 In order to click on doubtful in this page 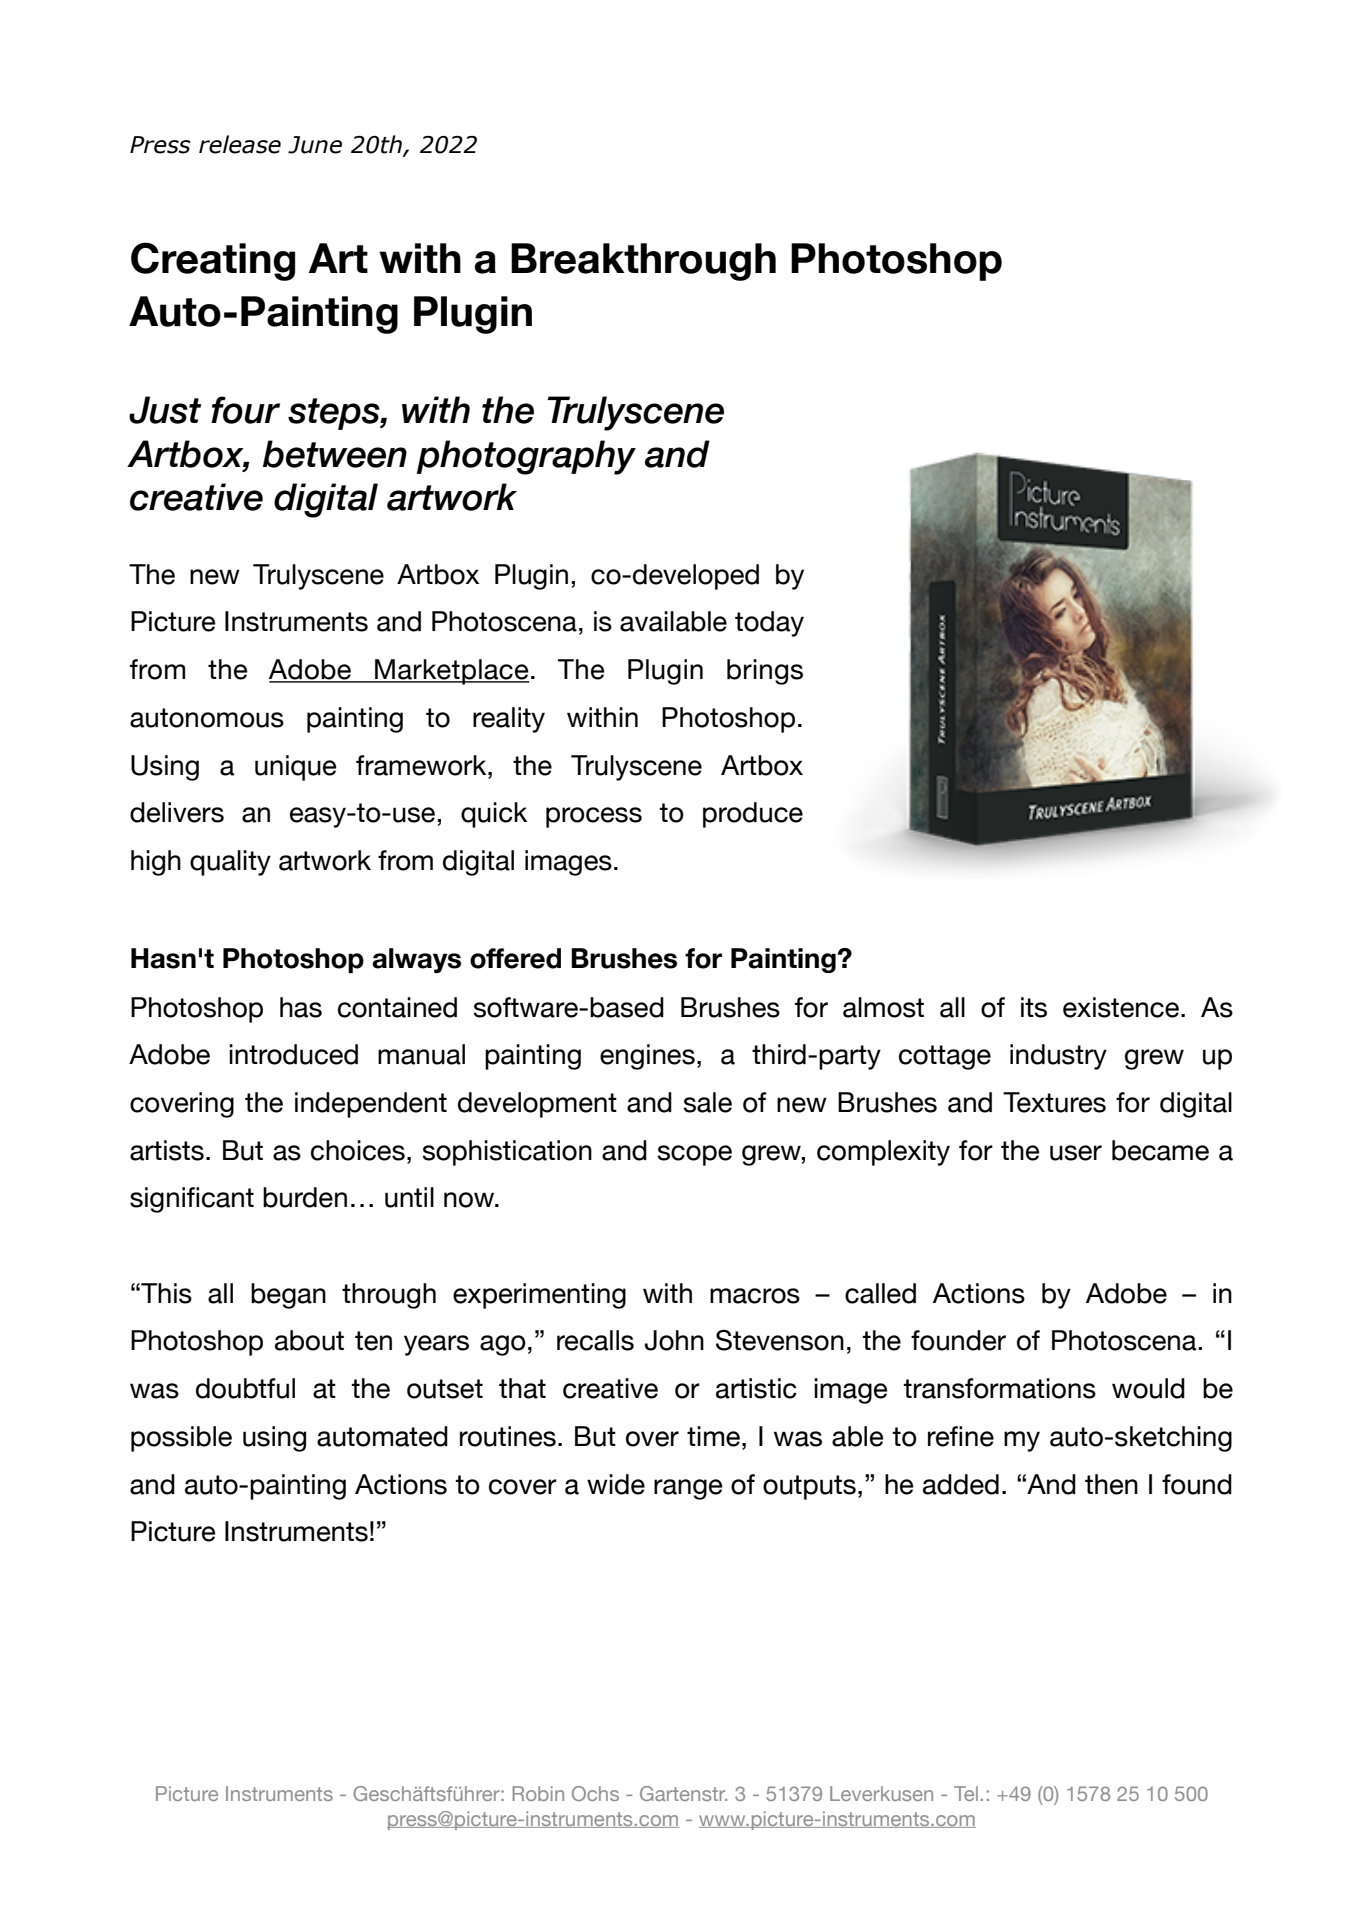, I will do `click(245, 1388)`.
